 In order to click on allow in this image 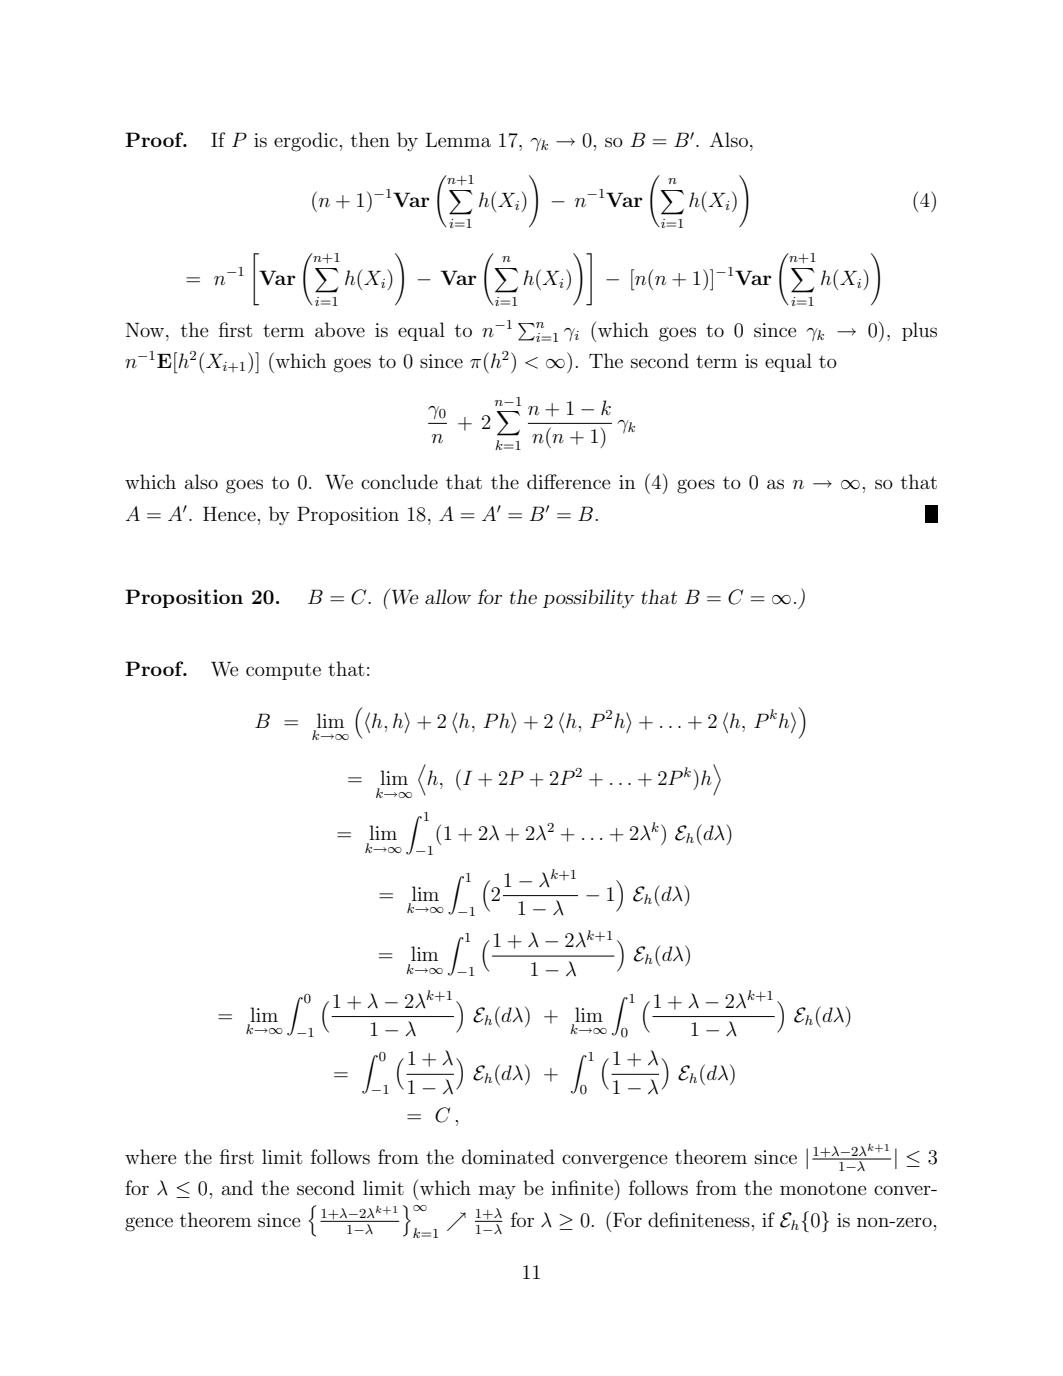, I will do `click(448, 596)`.
